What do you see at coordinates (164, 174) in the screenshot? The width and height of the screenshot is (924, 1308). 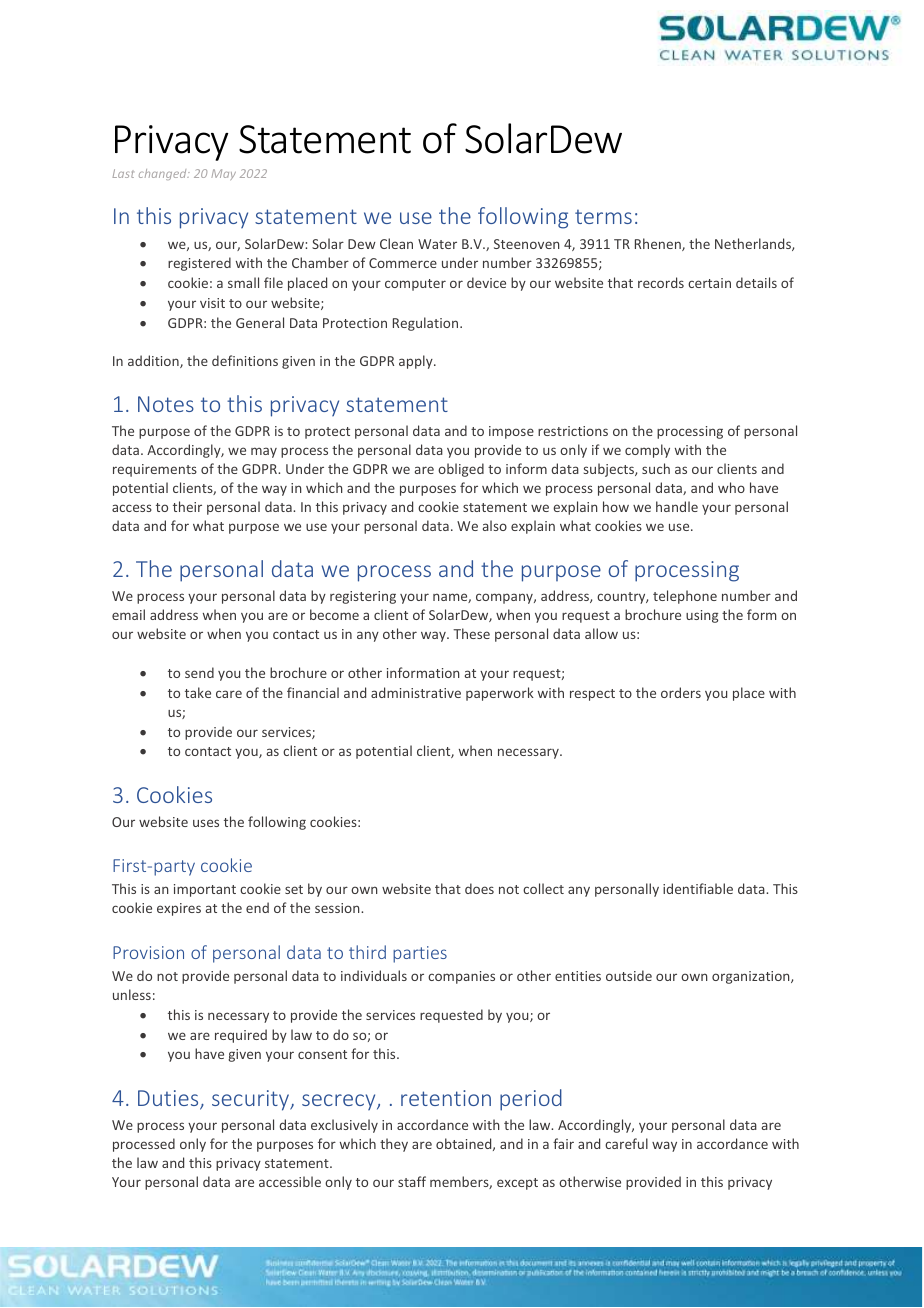 I see `changed` at bounding box center [164, 174].
